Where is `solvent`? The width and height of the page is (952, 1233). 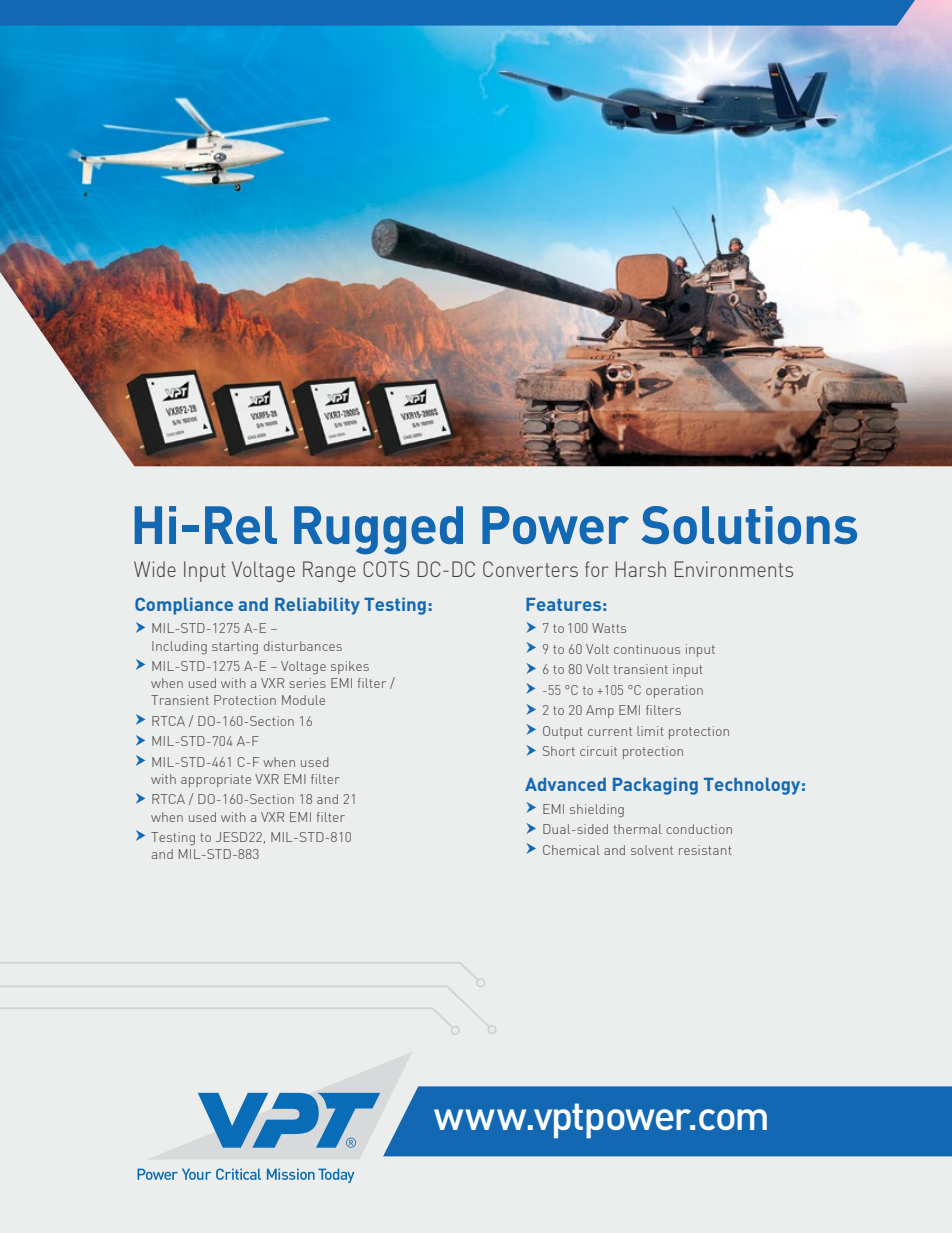
solvent is located at coordinates (652, 850).
